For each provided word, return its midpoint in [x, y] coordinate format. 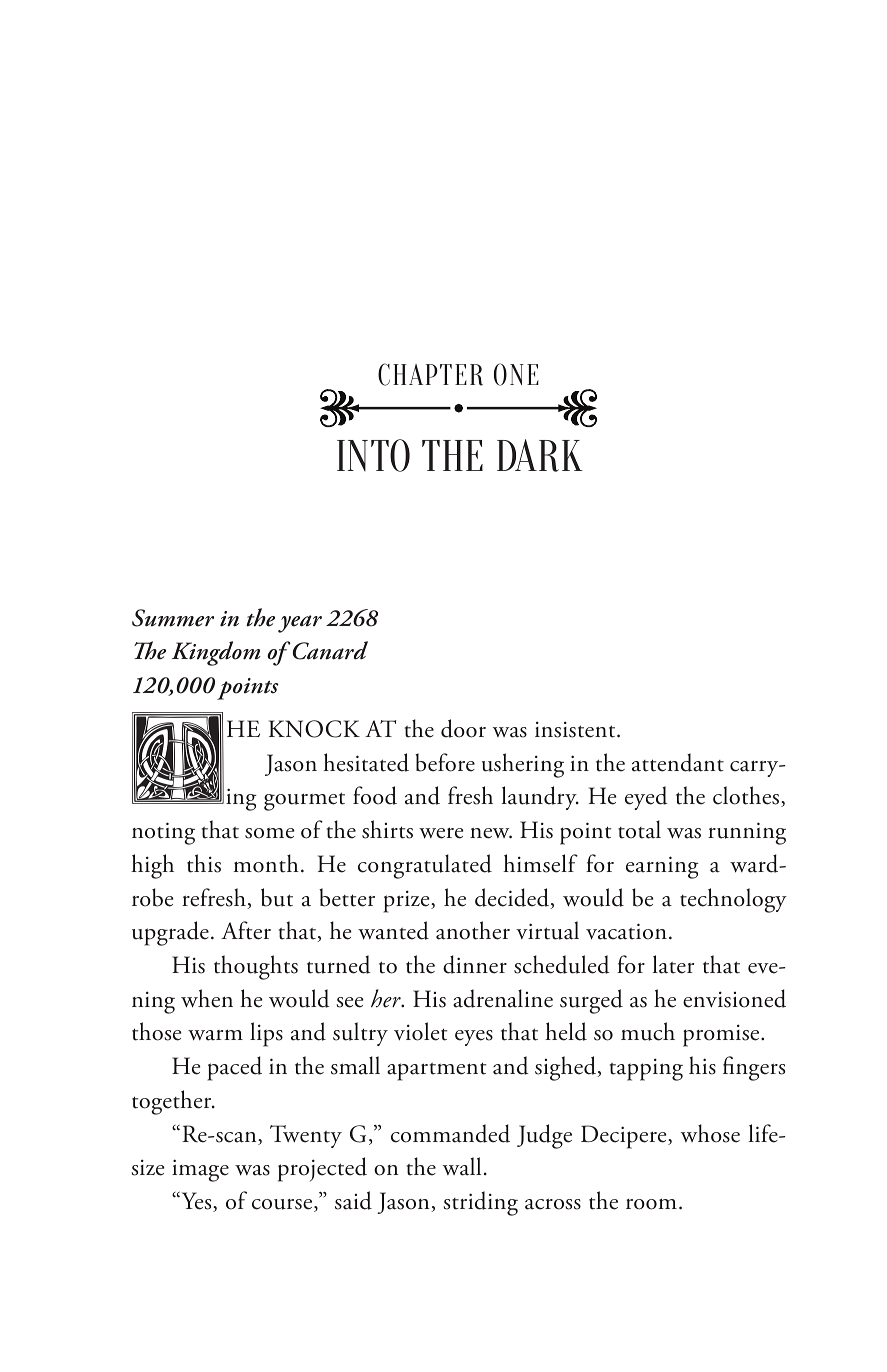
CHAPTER [430, 374]
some [270, 833]
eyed [646, 798]
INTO [373, 455]
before [445, 762]
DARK [540, 455]
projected [322, 1169]
